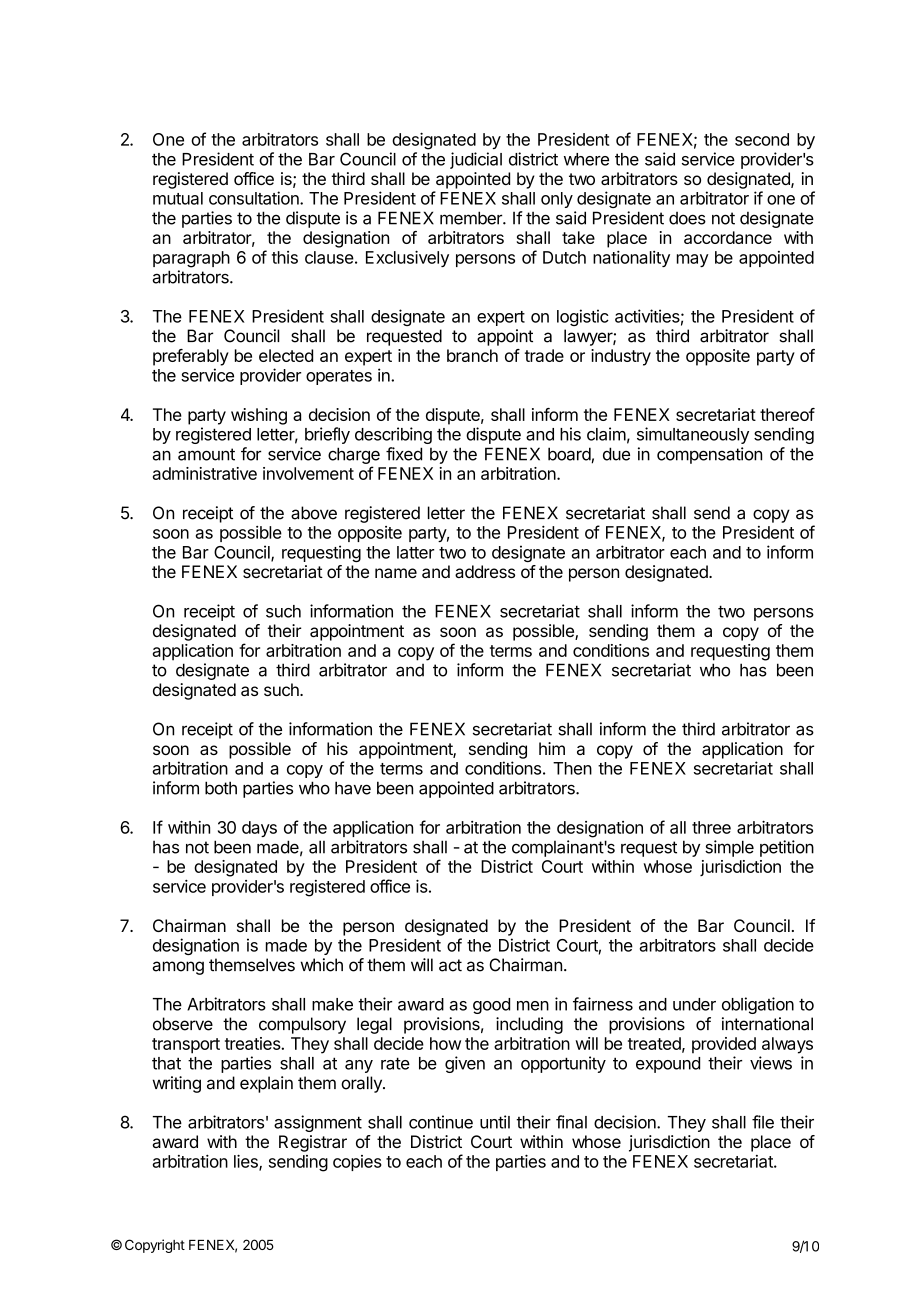 The height and width of the page is (1308, 924). What do you see at coordinates (247, 1162) in the page?
I see `lies` at bounding box center [247, 1162].
